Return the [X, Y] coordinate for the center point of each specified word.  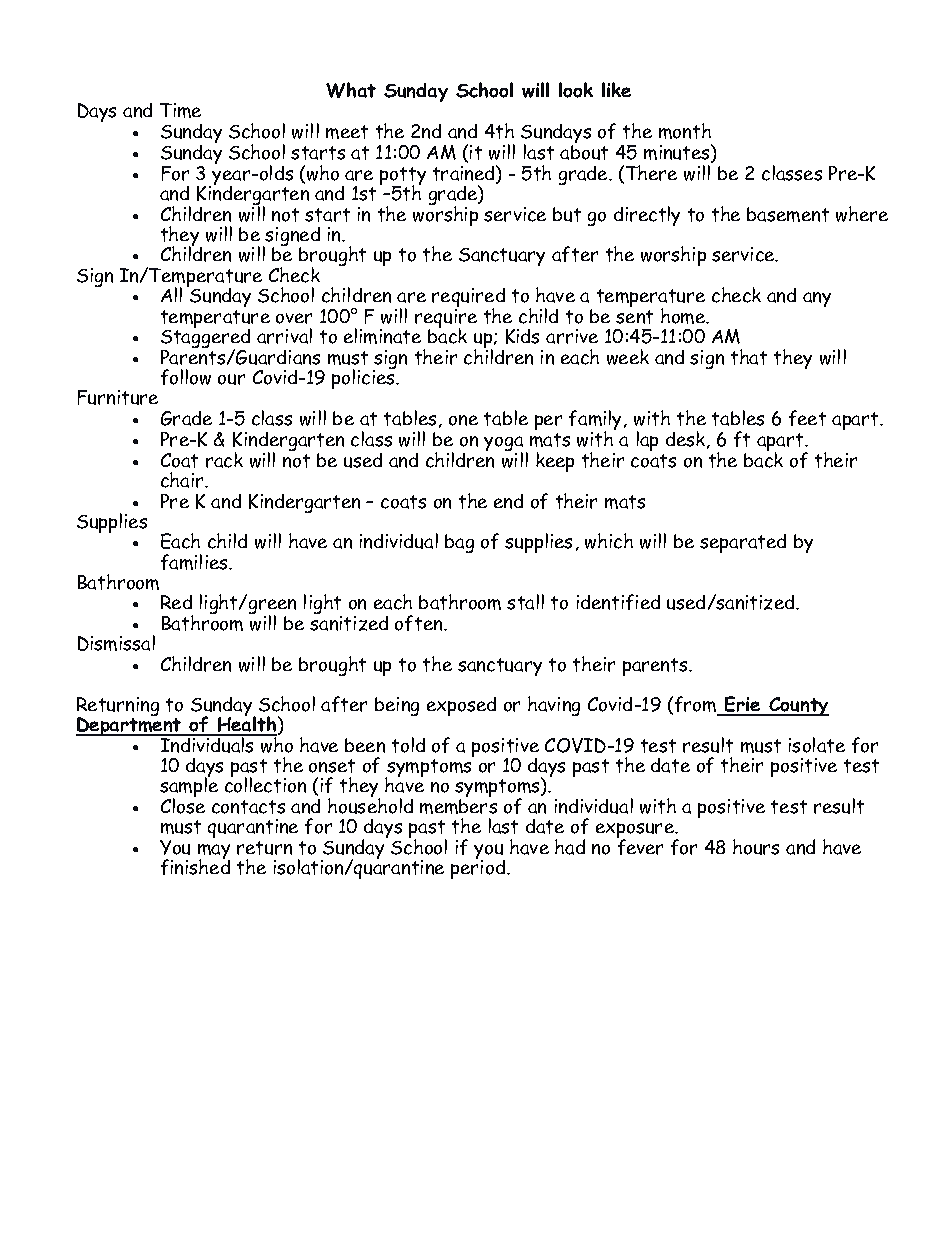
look [576, 90]
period [479, 868]
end [508, 501]
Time [180, 110]
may [214, 853]
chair [183, 480]
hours [756, 847]
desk [687, 440]
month [685, 131]
